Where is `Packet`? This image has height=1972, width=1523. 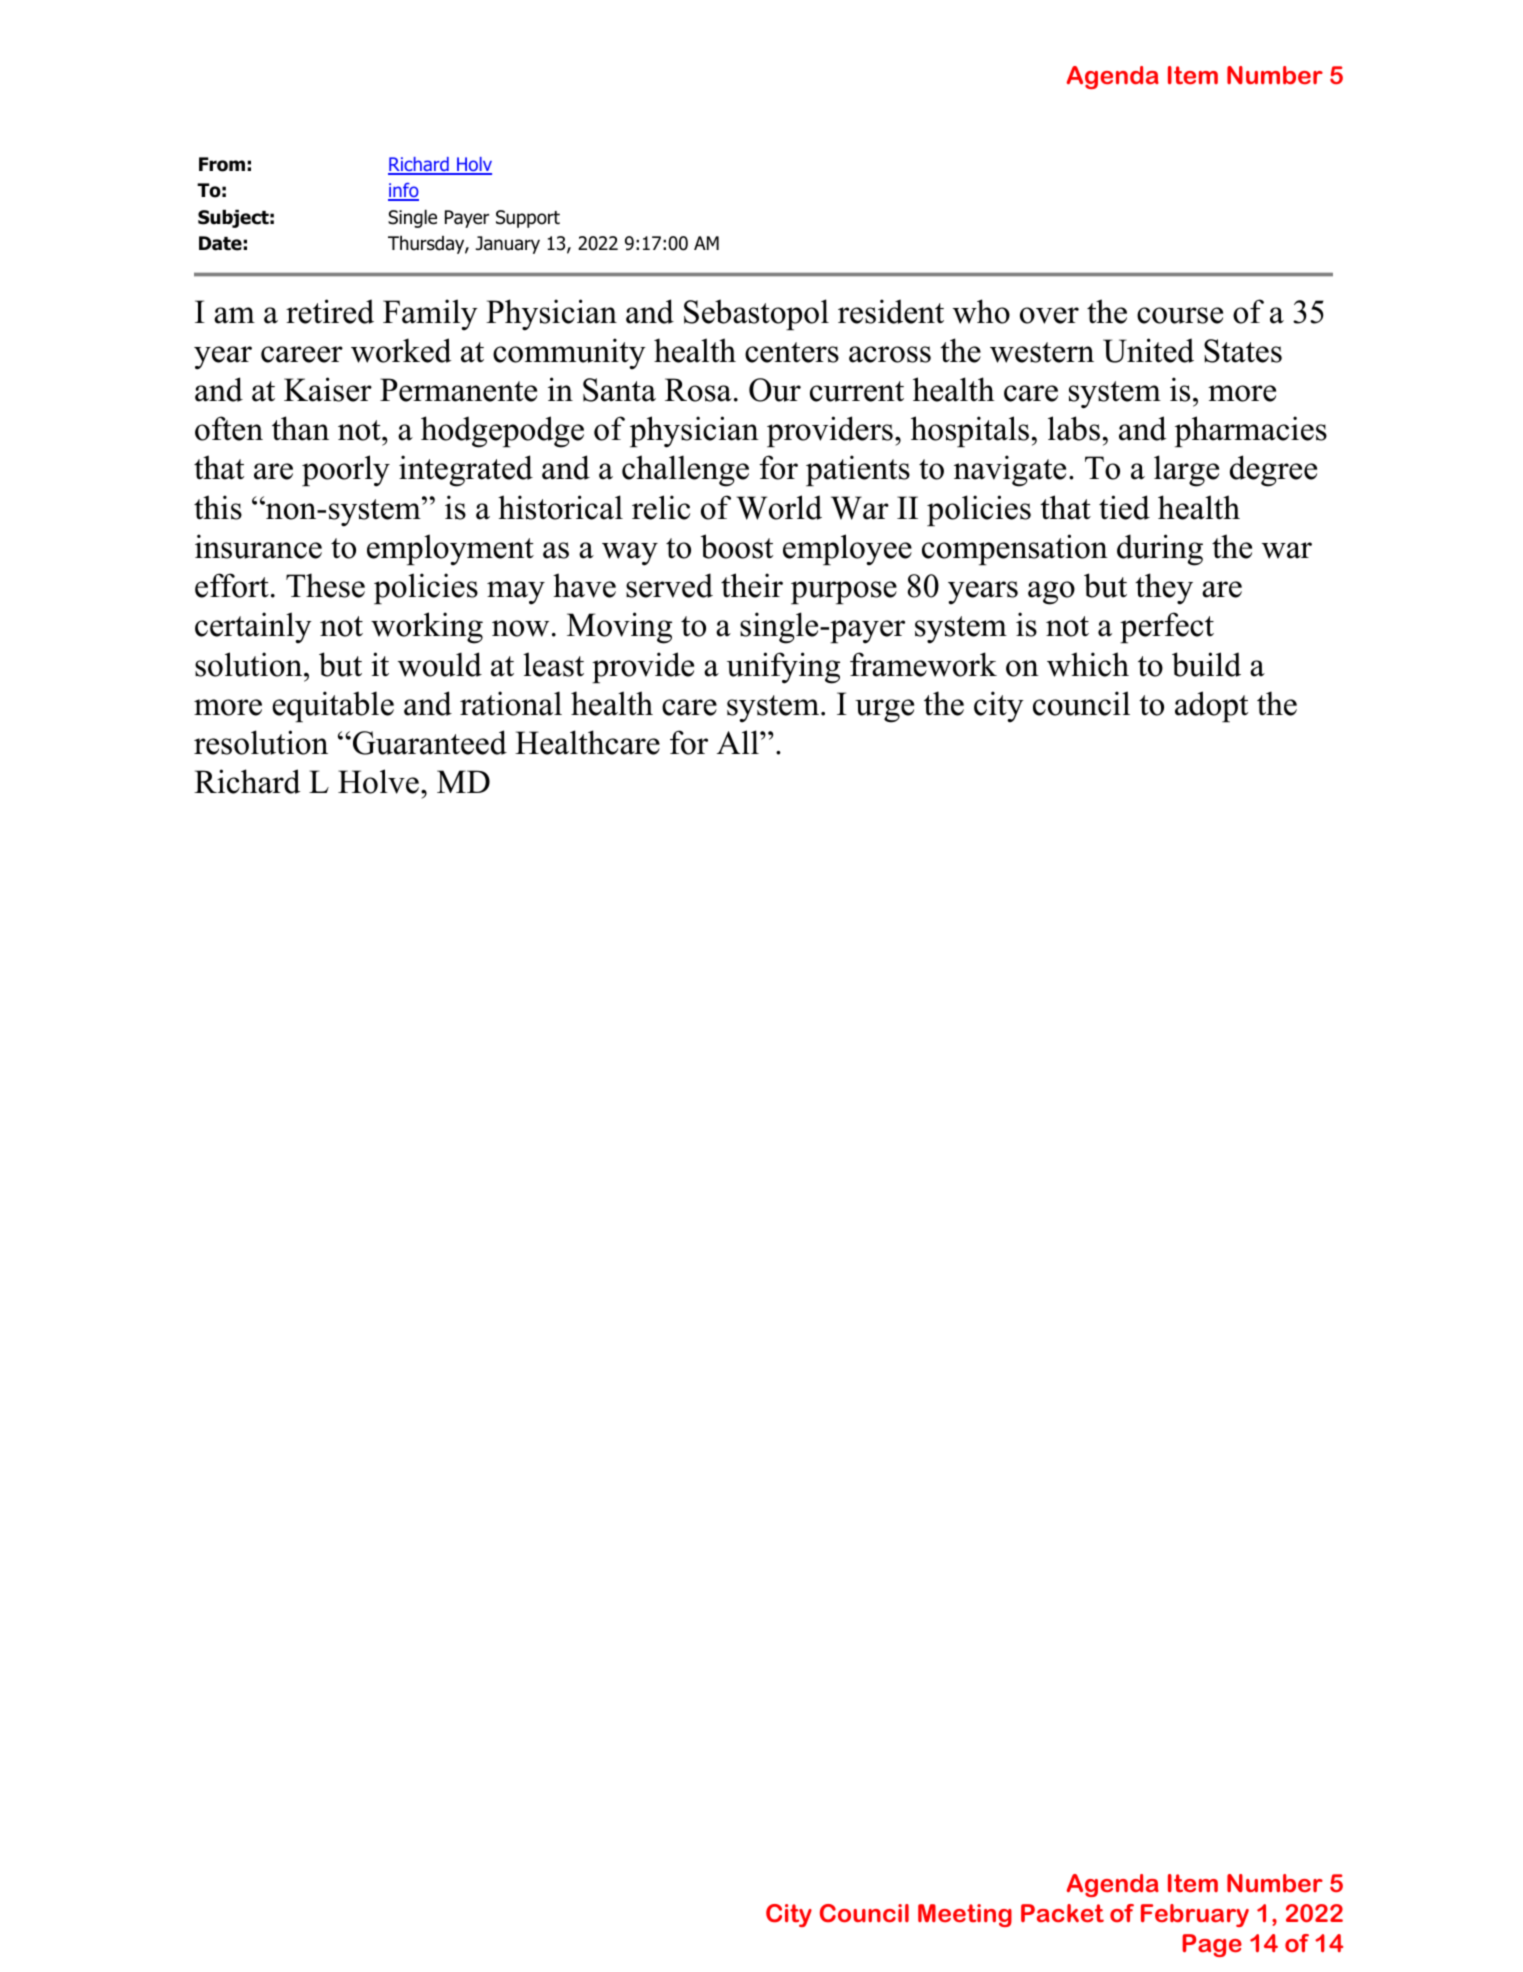 Packet is located at coordinates (1062, 1913).
